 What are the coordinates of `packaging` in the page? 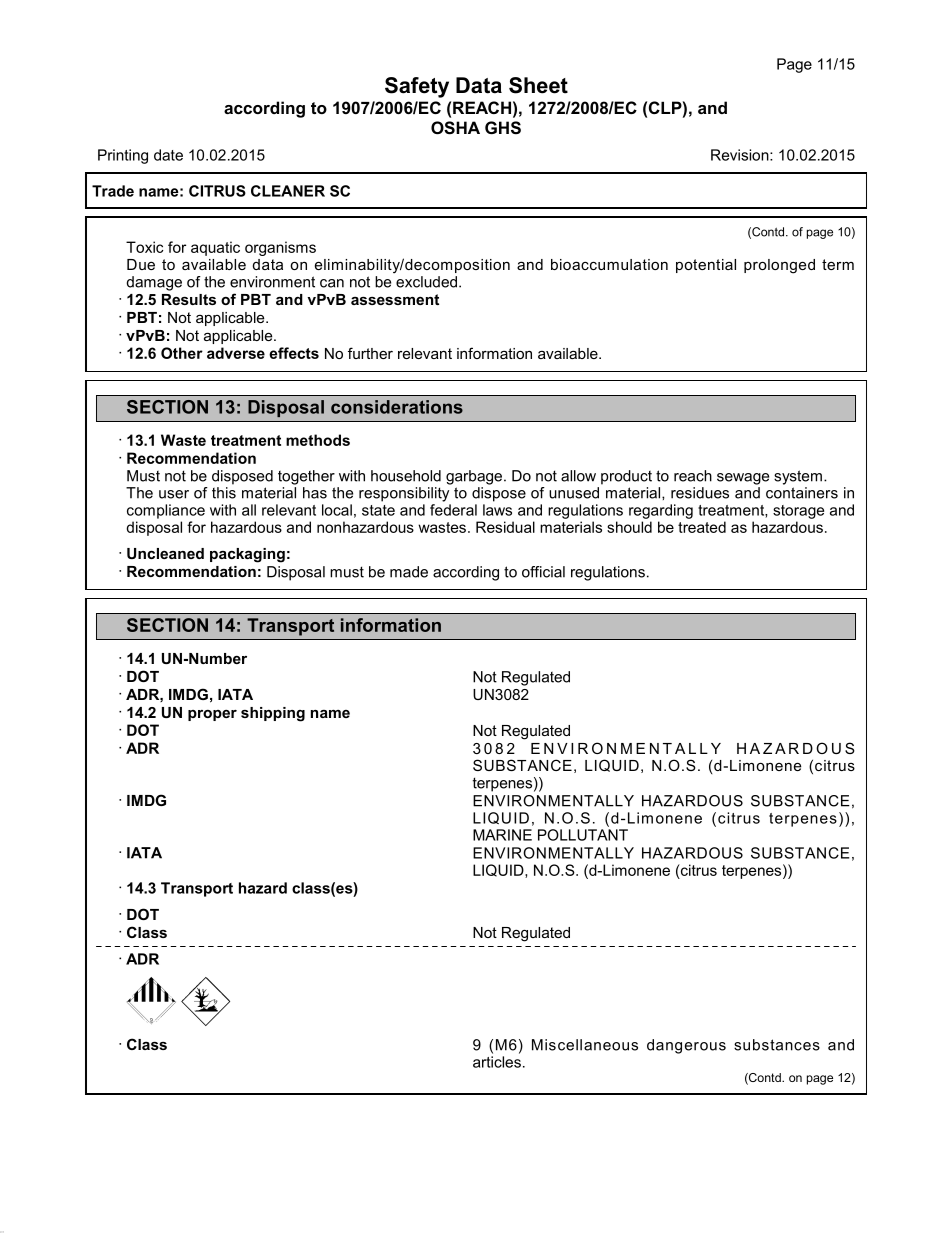 It's located at (247, 555).
